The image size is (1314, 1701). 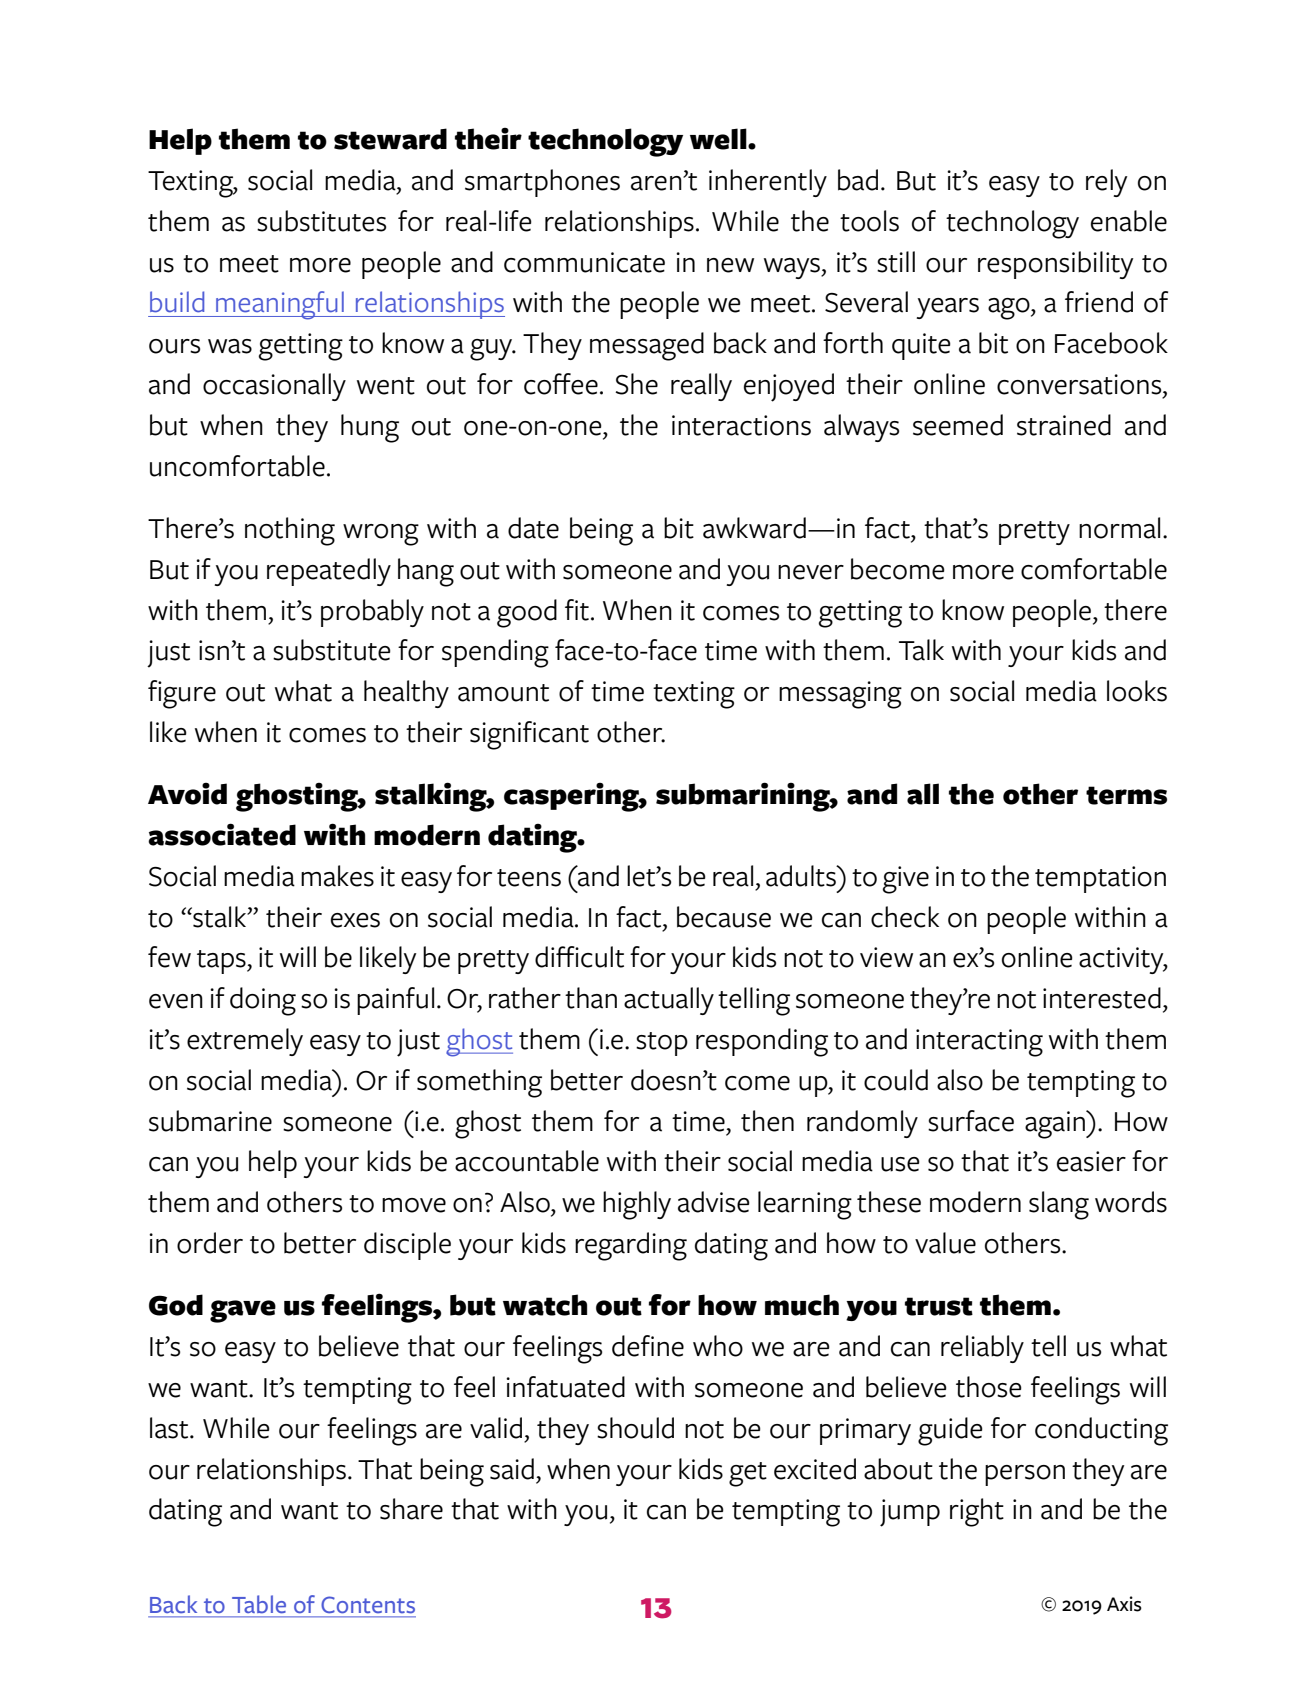 What do you see at coordinates (719, 139) in the screenshot?
I see `well` at bounding box center [719, 139].
